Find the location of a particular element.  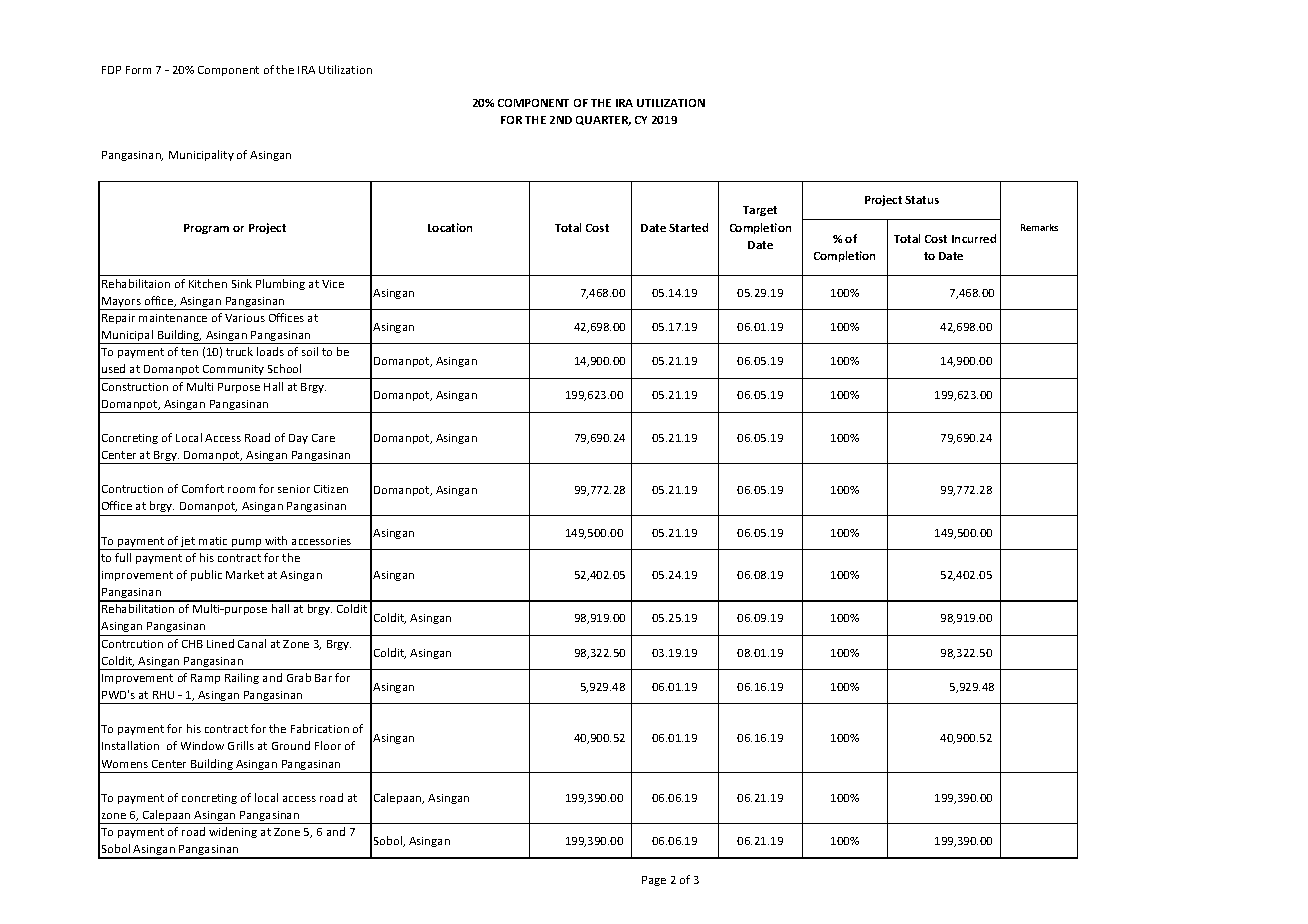

Form is located at coordinates (138, 70).
